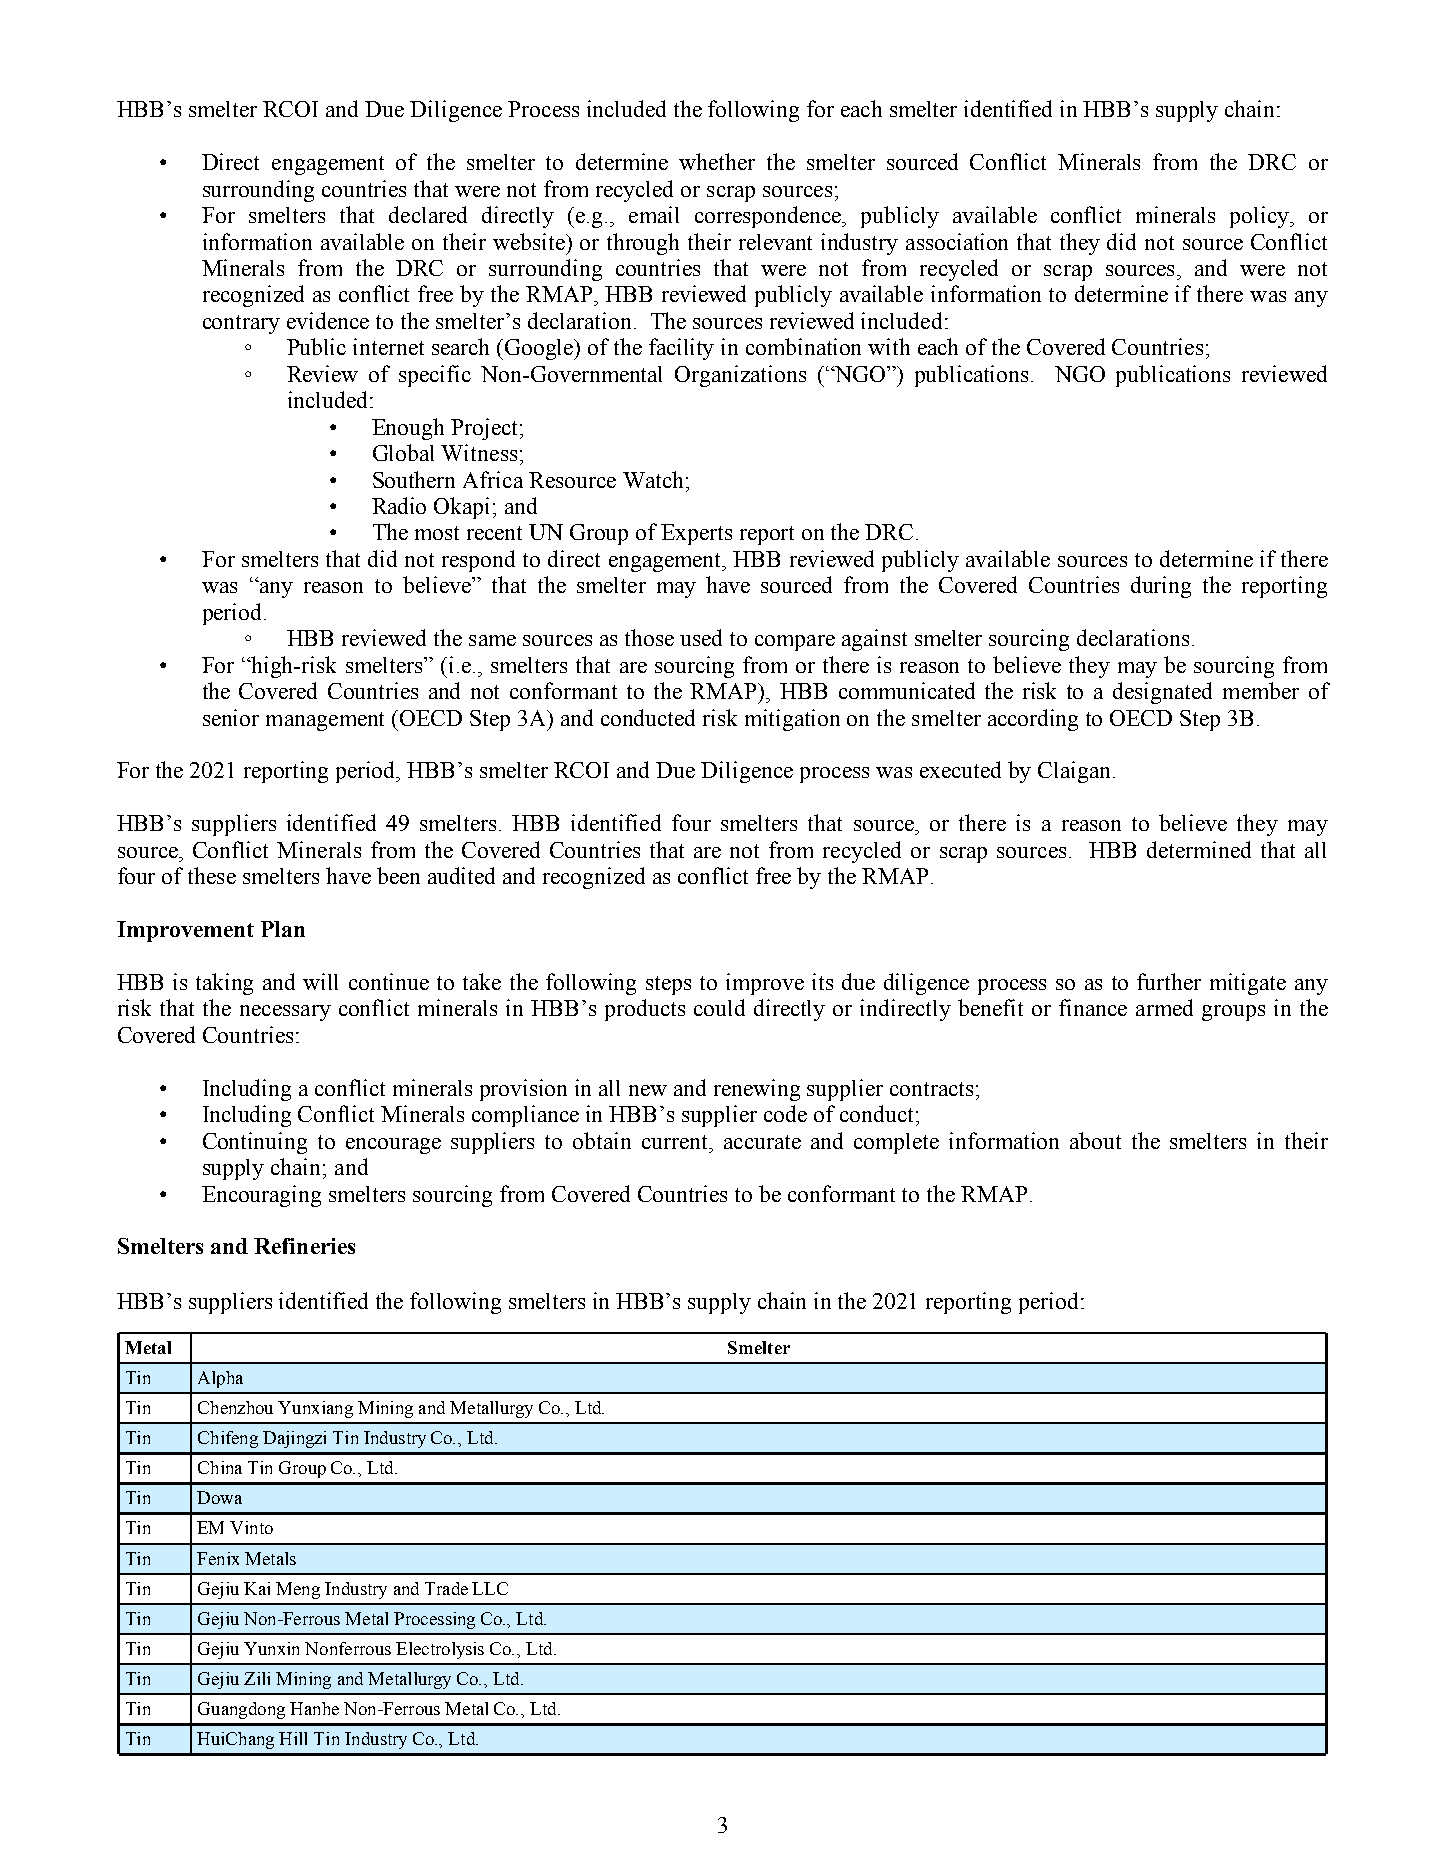 Image resolution: width=1445 pixels, height=1870 pixels. Describe the element at coordinates (490, 1588) in the screenshot. I see `LLC` at that location.
